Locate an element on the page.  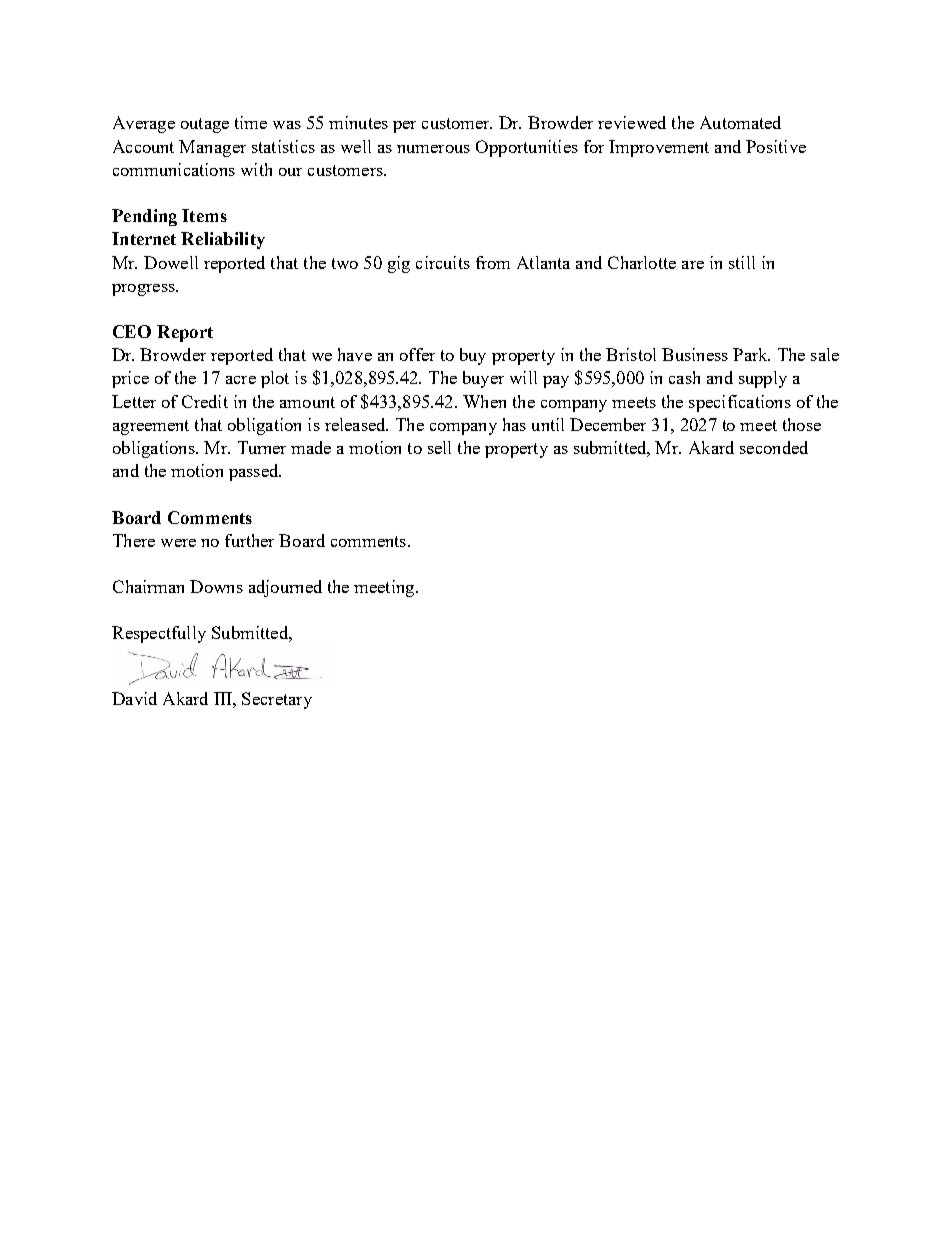
Secretary is located at coordinates (277, 700).
